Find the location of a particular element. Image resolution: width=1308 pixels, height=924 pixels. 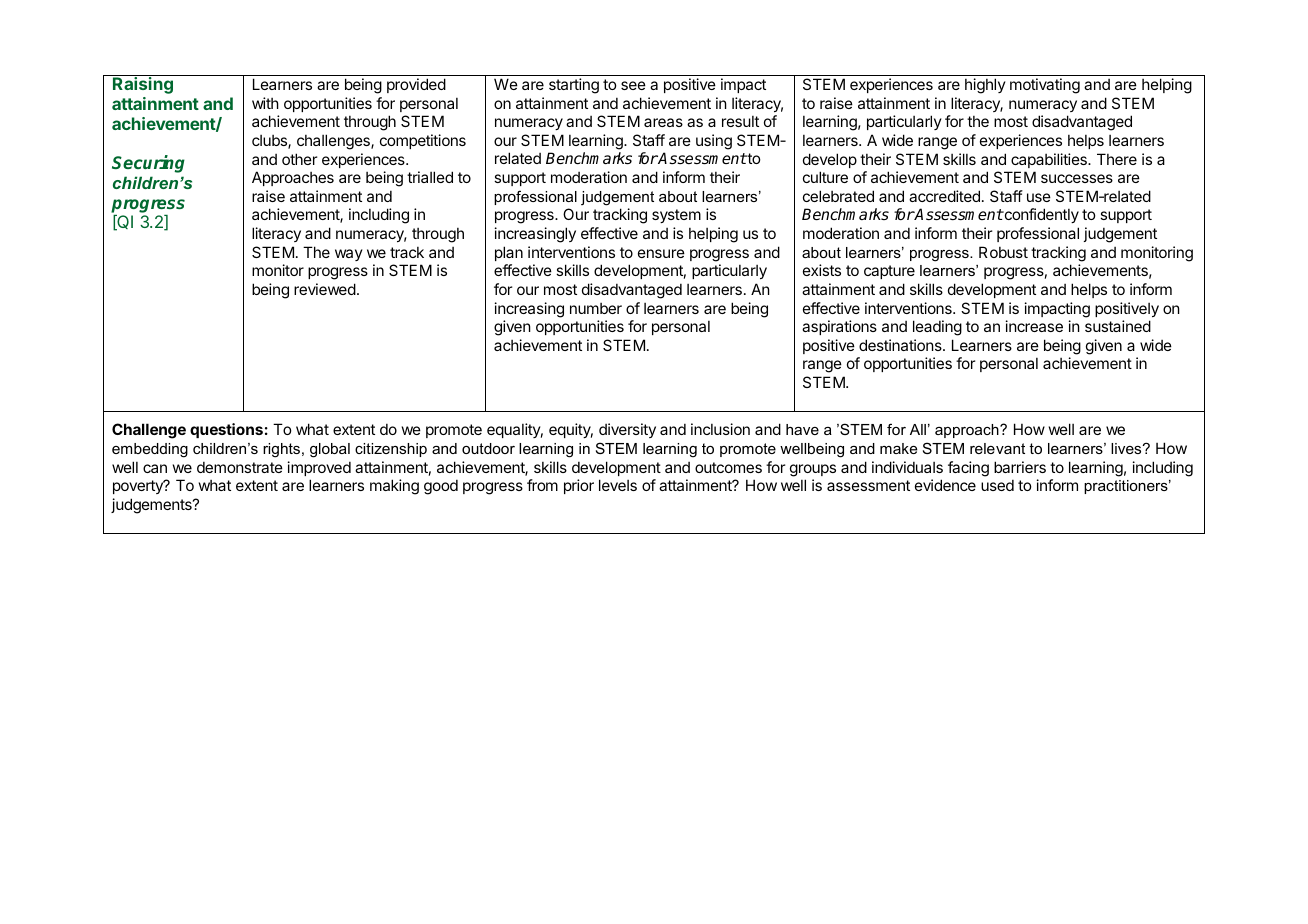

reviewed is located at coordinates (325, 289).
